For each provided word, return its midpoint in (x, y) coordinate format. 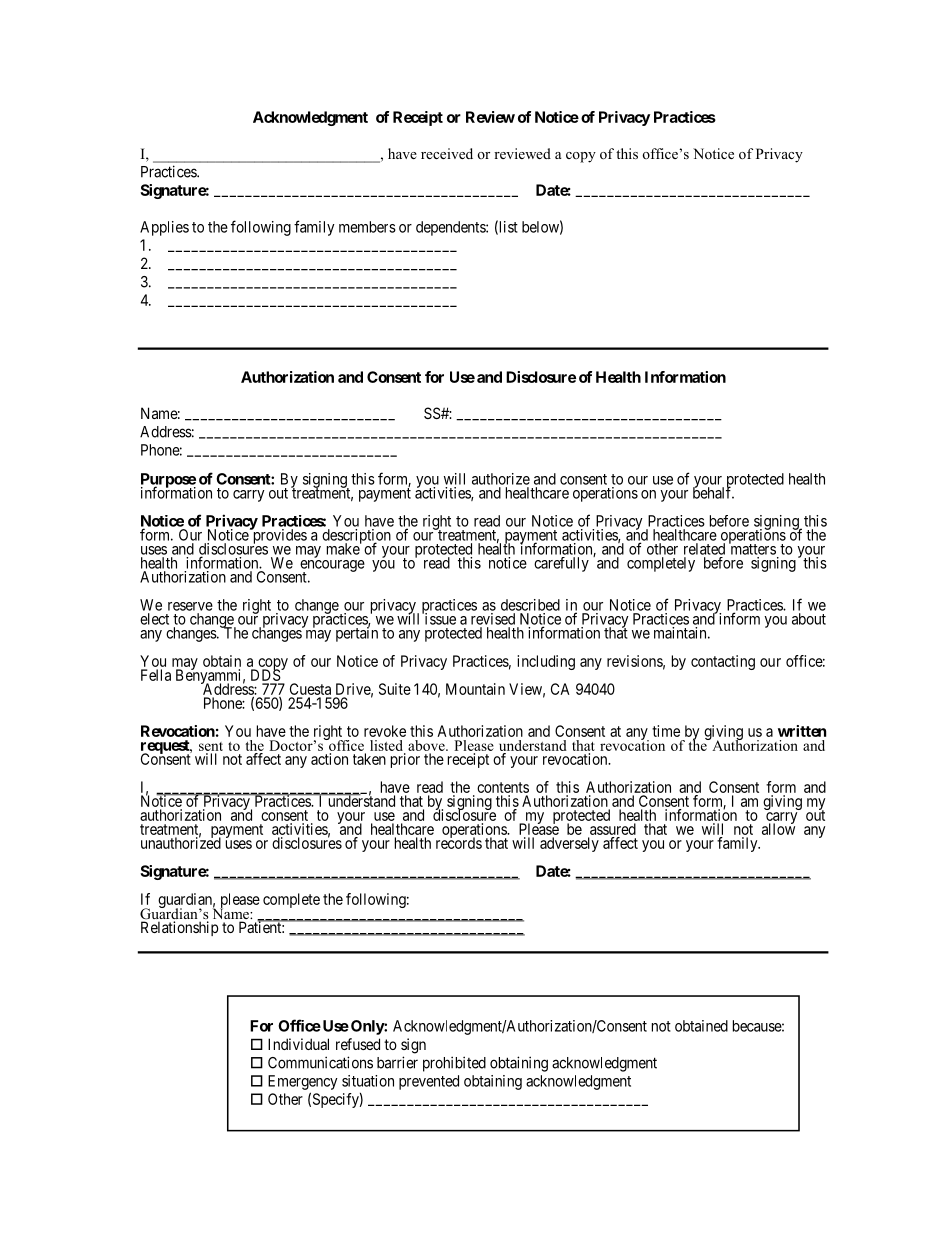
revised (493, 619)
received (447, 153)
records (459, 842)
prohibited (454, 1064)
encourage (332, 567)
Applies (164, 228)
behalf (713, 492)
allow (778, 828)
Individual (298, 1044)
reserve (190, 606)
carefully (561, 564)
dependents (451, 228)
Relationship (179, 928)
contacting (723, 662)
